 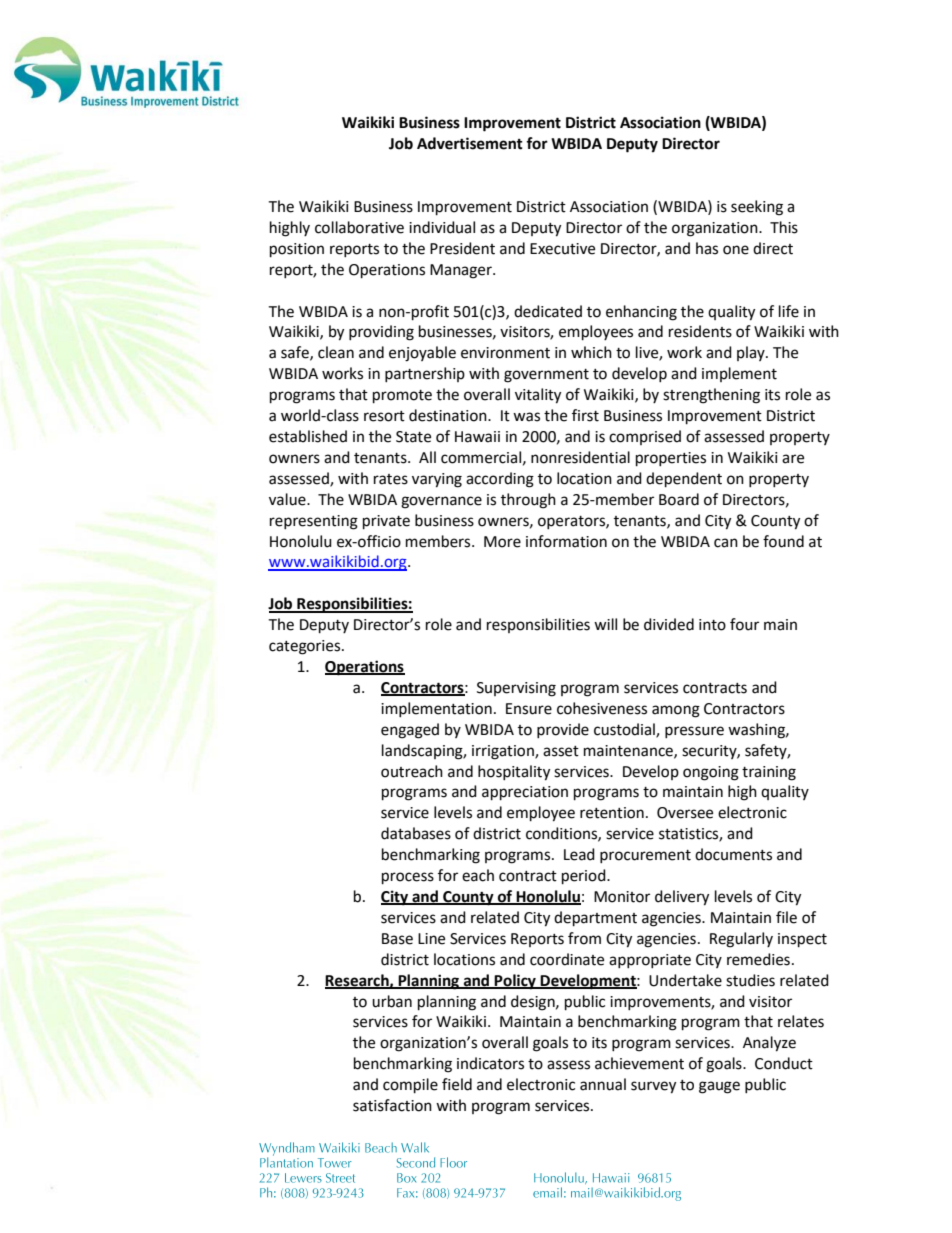 What do you see at coordinates (757, 208) in the image?
I see `seeking` at bounding box center [757, 208].
